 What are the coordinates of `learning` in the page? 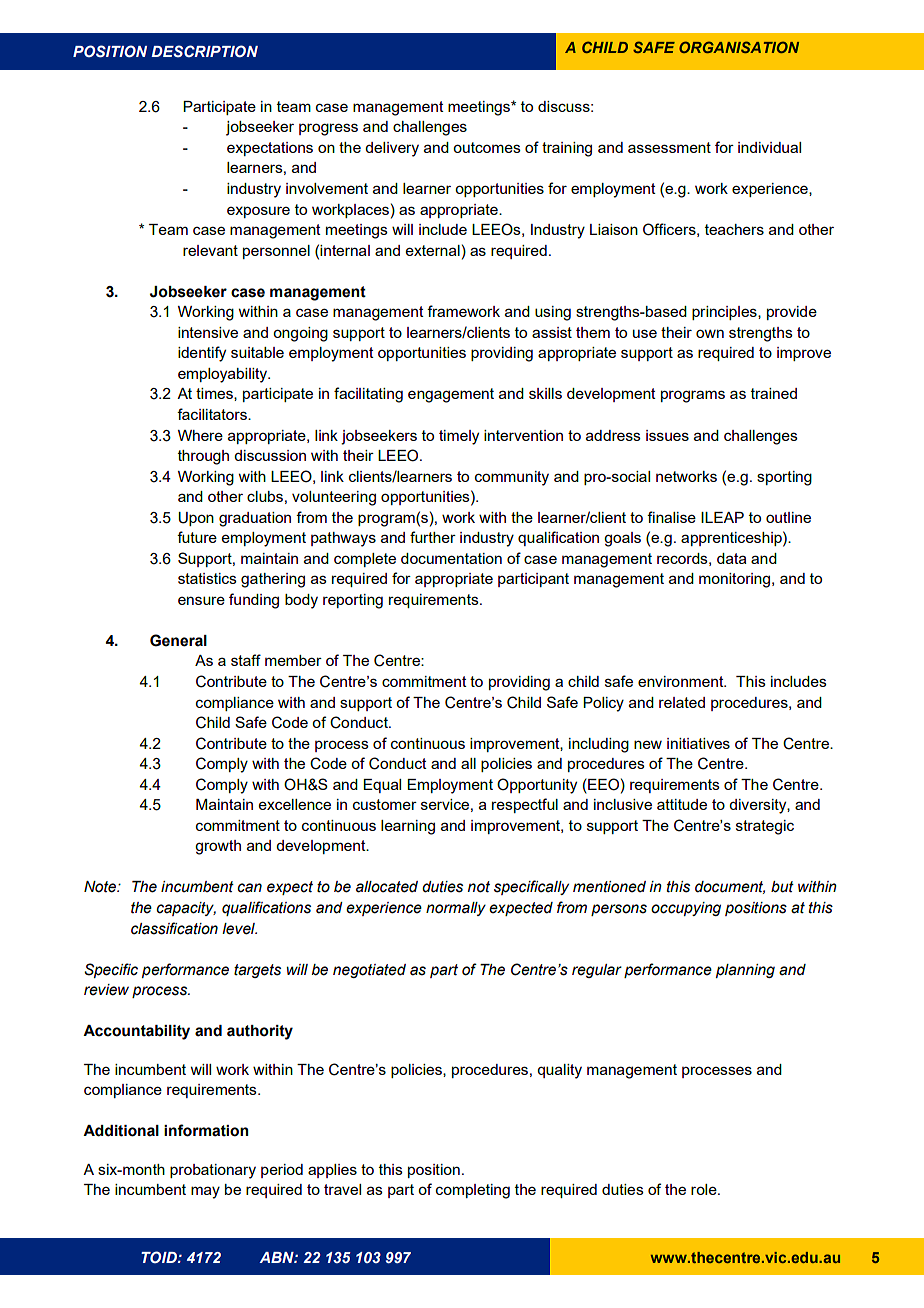 It's located at (408, 827).
